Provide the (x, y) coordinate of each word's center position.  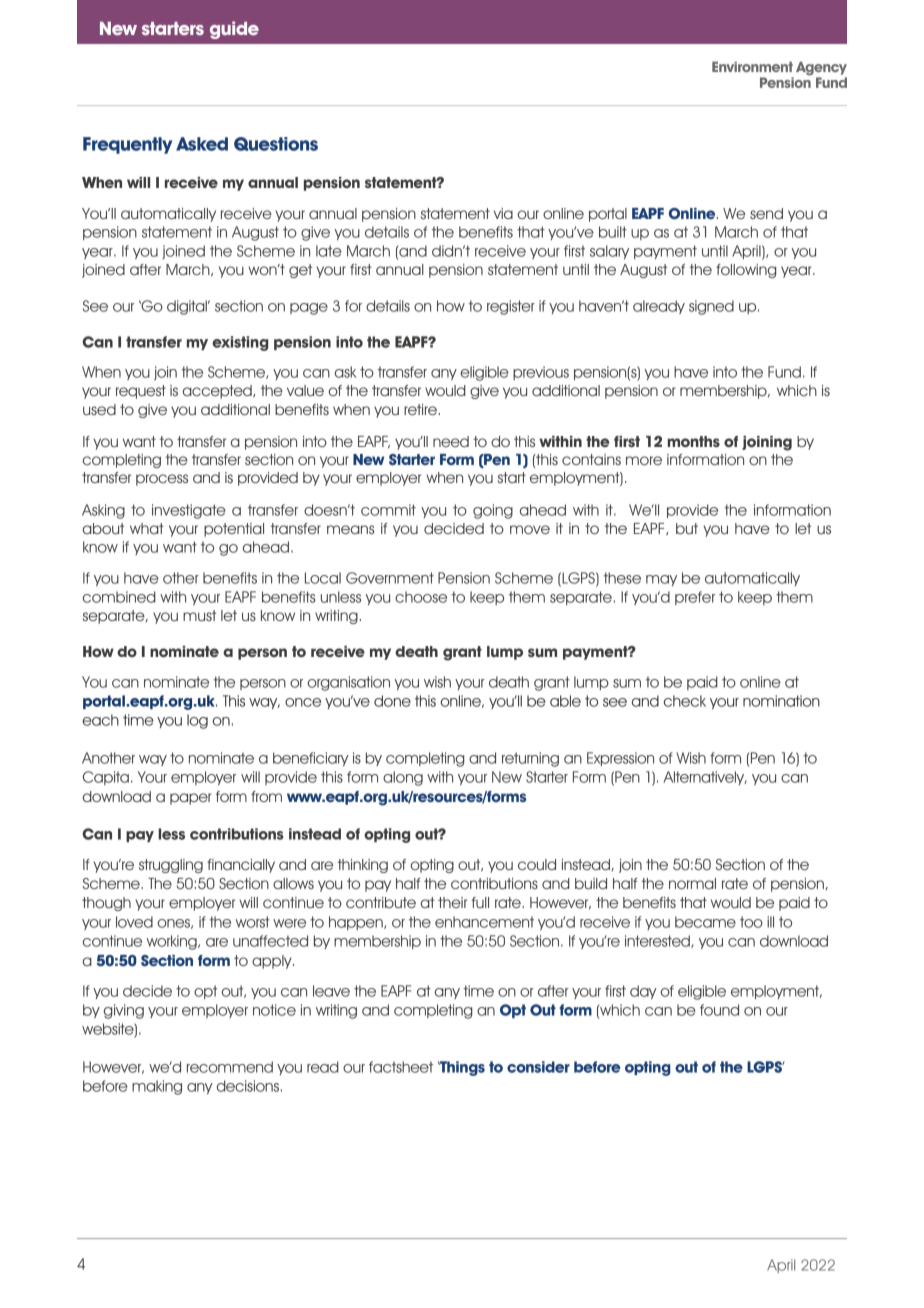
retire (420, 409)
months (694, 441)
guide (234, 30)
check (685, 701)
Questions (276, 144)
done (392, 701)
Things (461, 1068)
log (197, 721)
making (157, 1087)
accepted (218, 392)
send (766, 213)
